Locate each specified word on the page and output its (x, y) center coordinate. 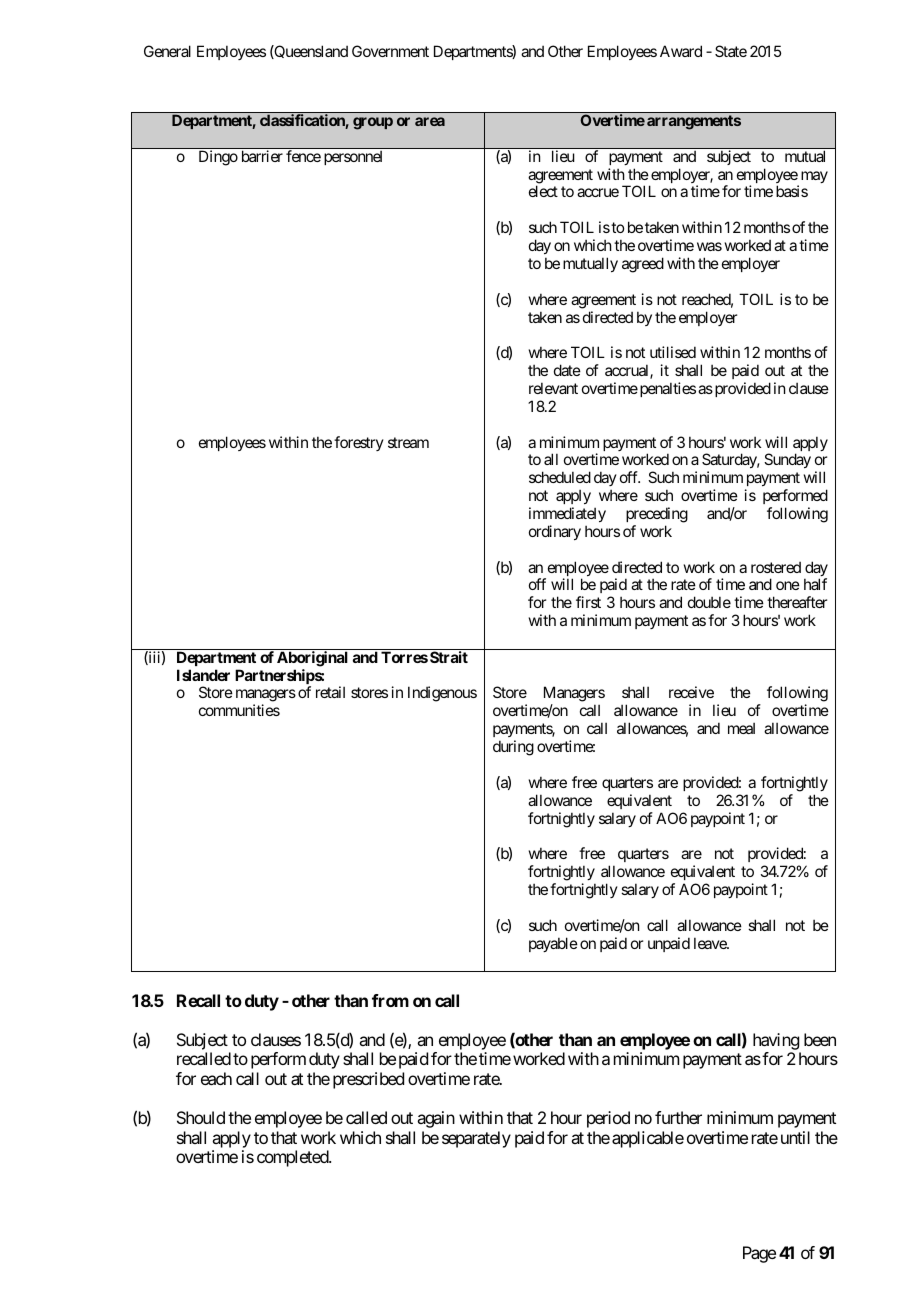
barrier (262, 156)
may (813, 178)
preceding (657, 515)
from (390, 1000)
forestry (359, 443)
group (373, 123)
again (436, 1119)
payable (553, 944)
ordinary (555, 532)
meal (741, 728)
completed (293, 1158)
